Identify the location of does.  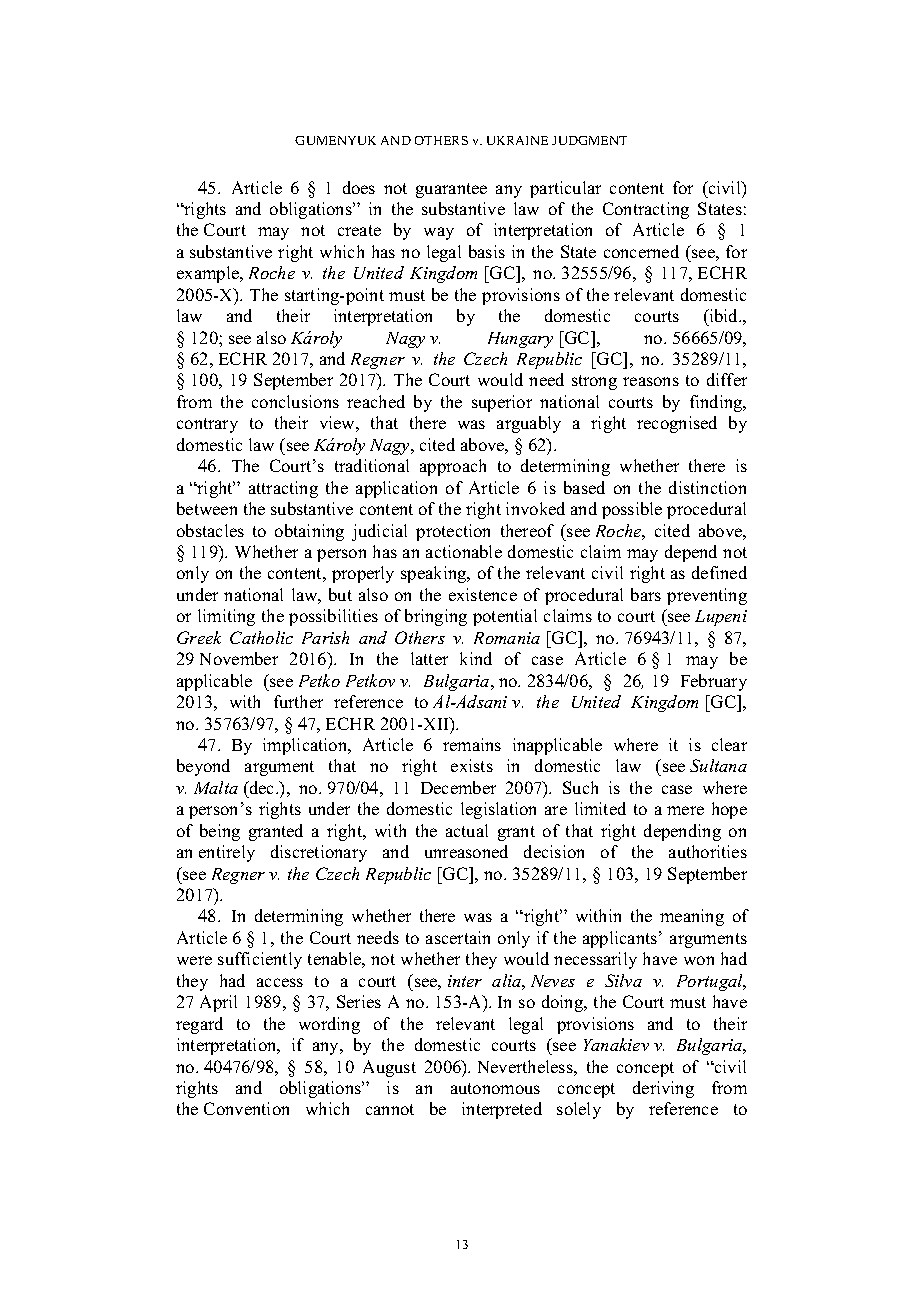
(359, 187).
